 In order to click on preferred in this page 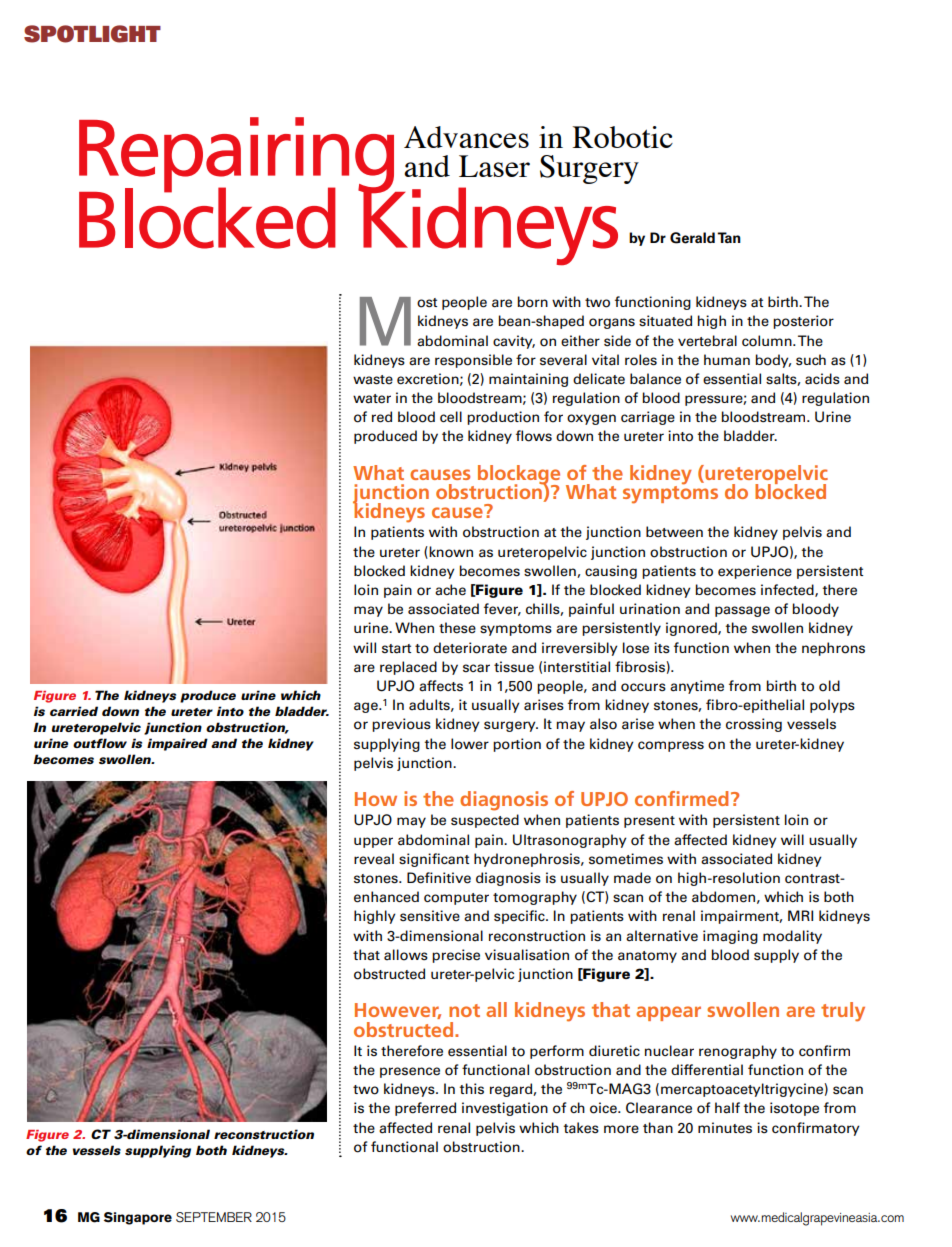, I will do `click(425, 1109)`.
